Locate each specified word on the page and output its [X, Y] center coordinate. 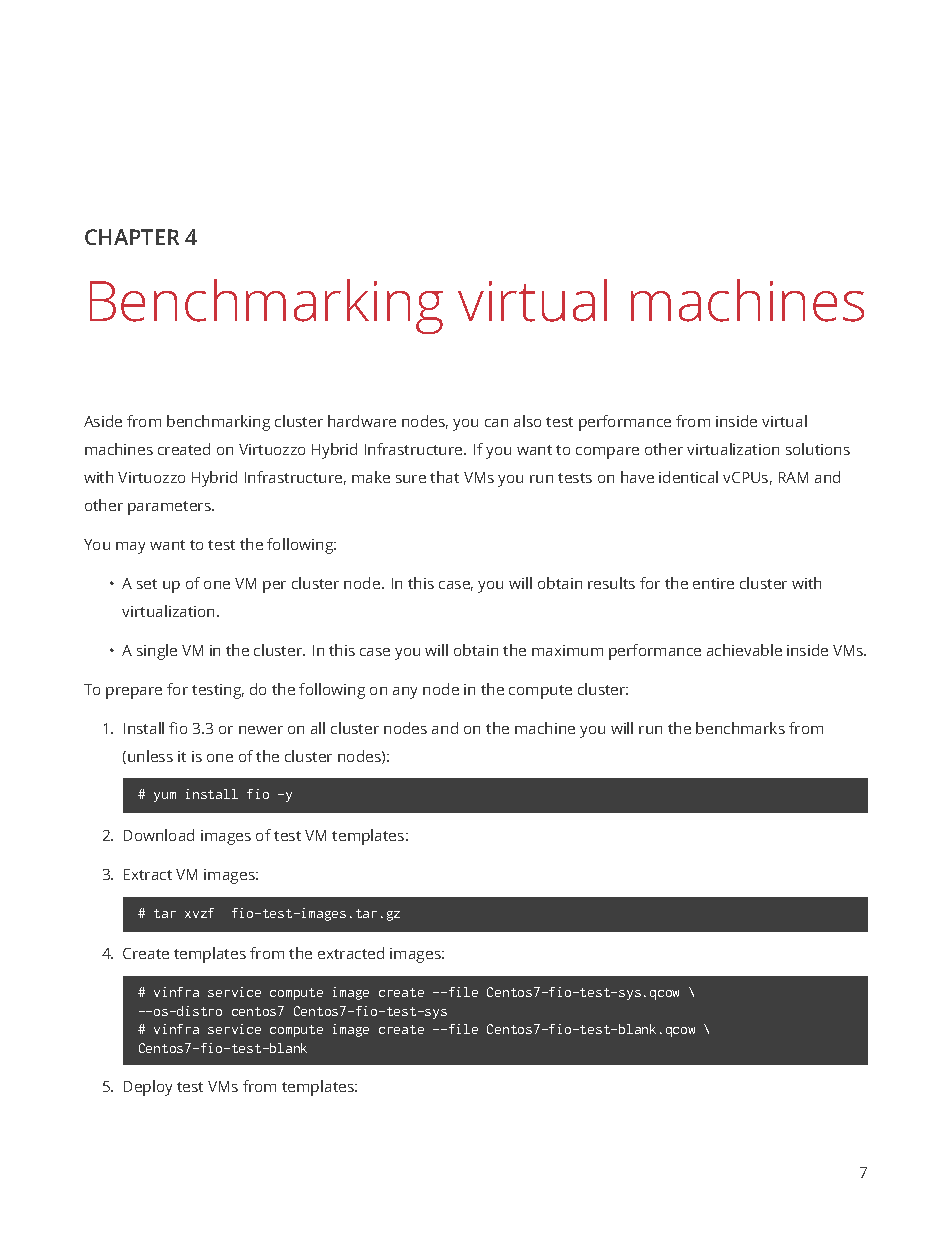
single [157, 652]
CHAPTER [132, 237]
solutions [818, 449]
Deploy [148, 1088]
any [405, 693]
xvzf [199, 913]
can [496, 423]
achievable [744, 650]
